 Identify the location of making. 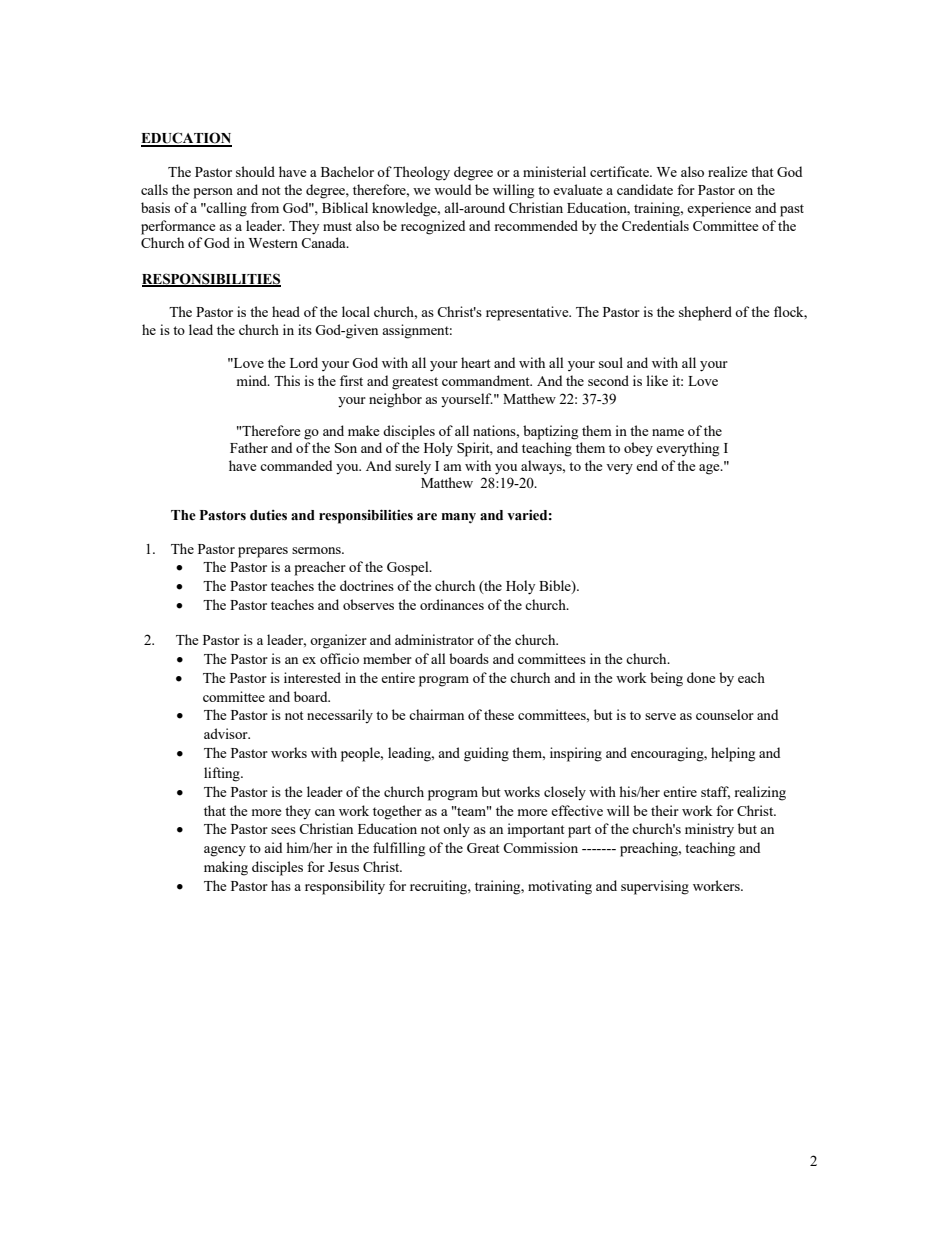
(226, 868).
